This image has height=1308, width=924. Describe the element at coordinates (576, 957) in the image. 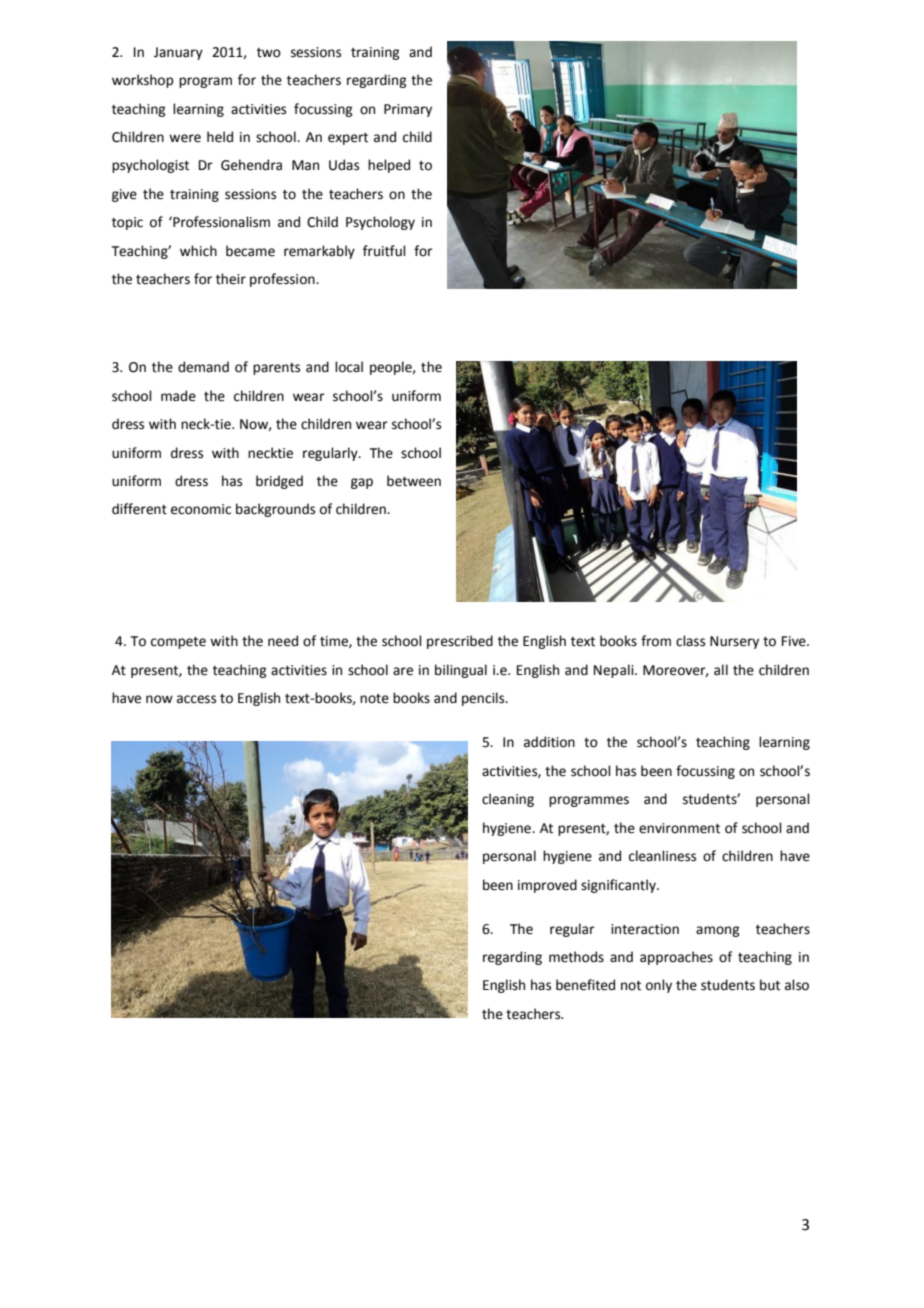

I see `methods` at that location.
